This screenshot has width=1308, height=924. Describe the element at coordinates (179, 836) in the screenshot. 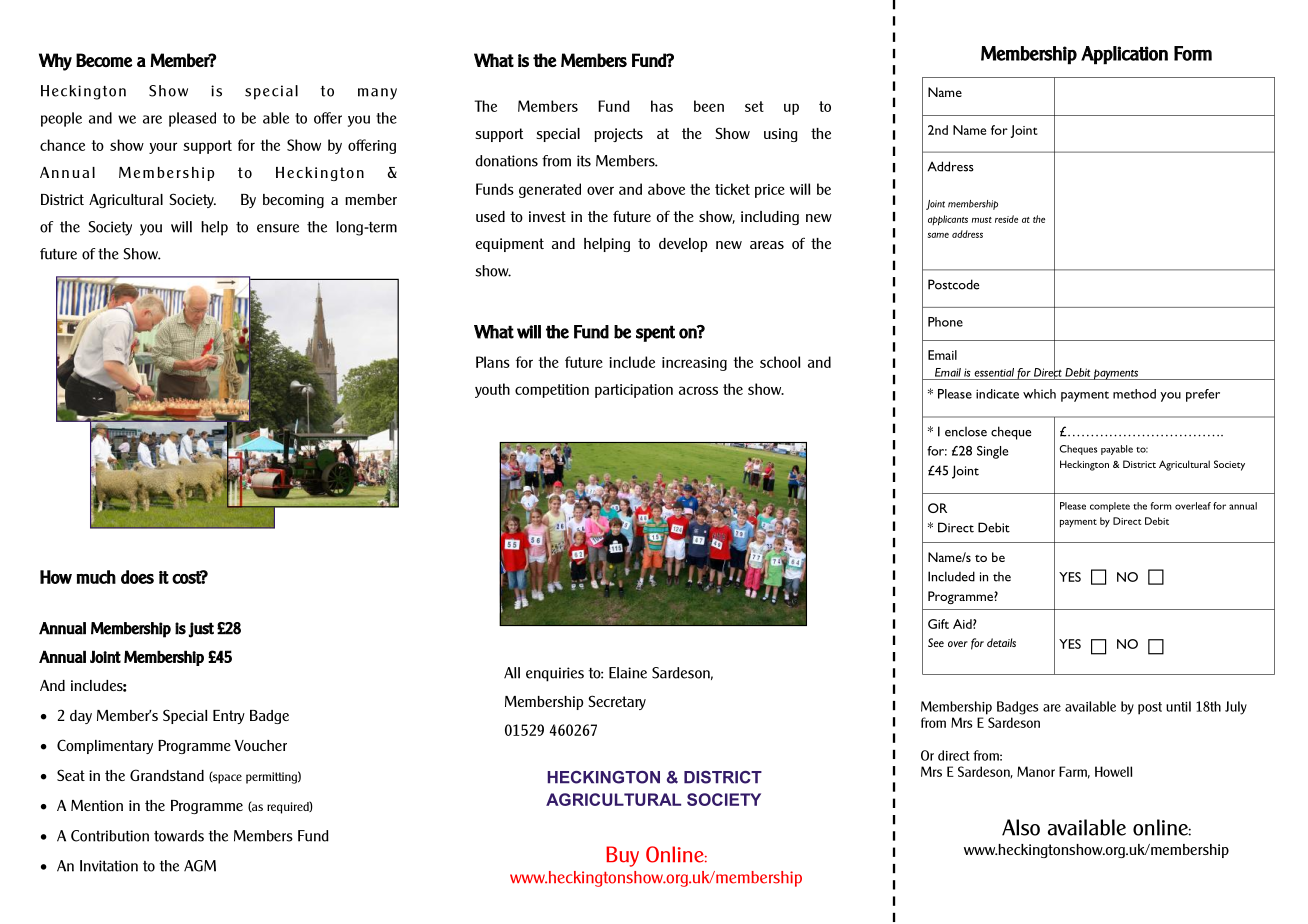

I see `towards` at that location.
